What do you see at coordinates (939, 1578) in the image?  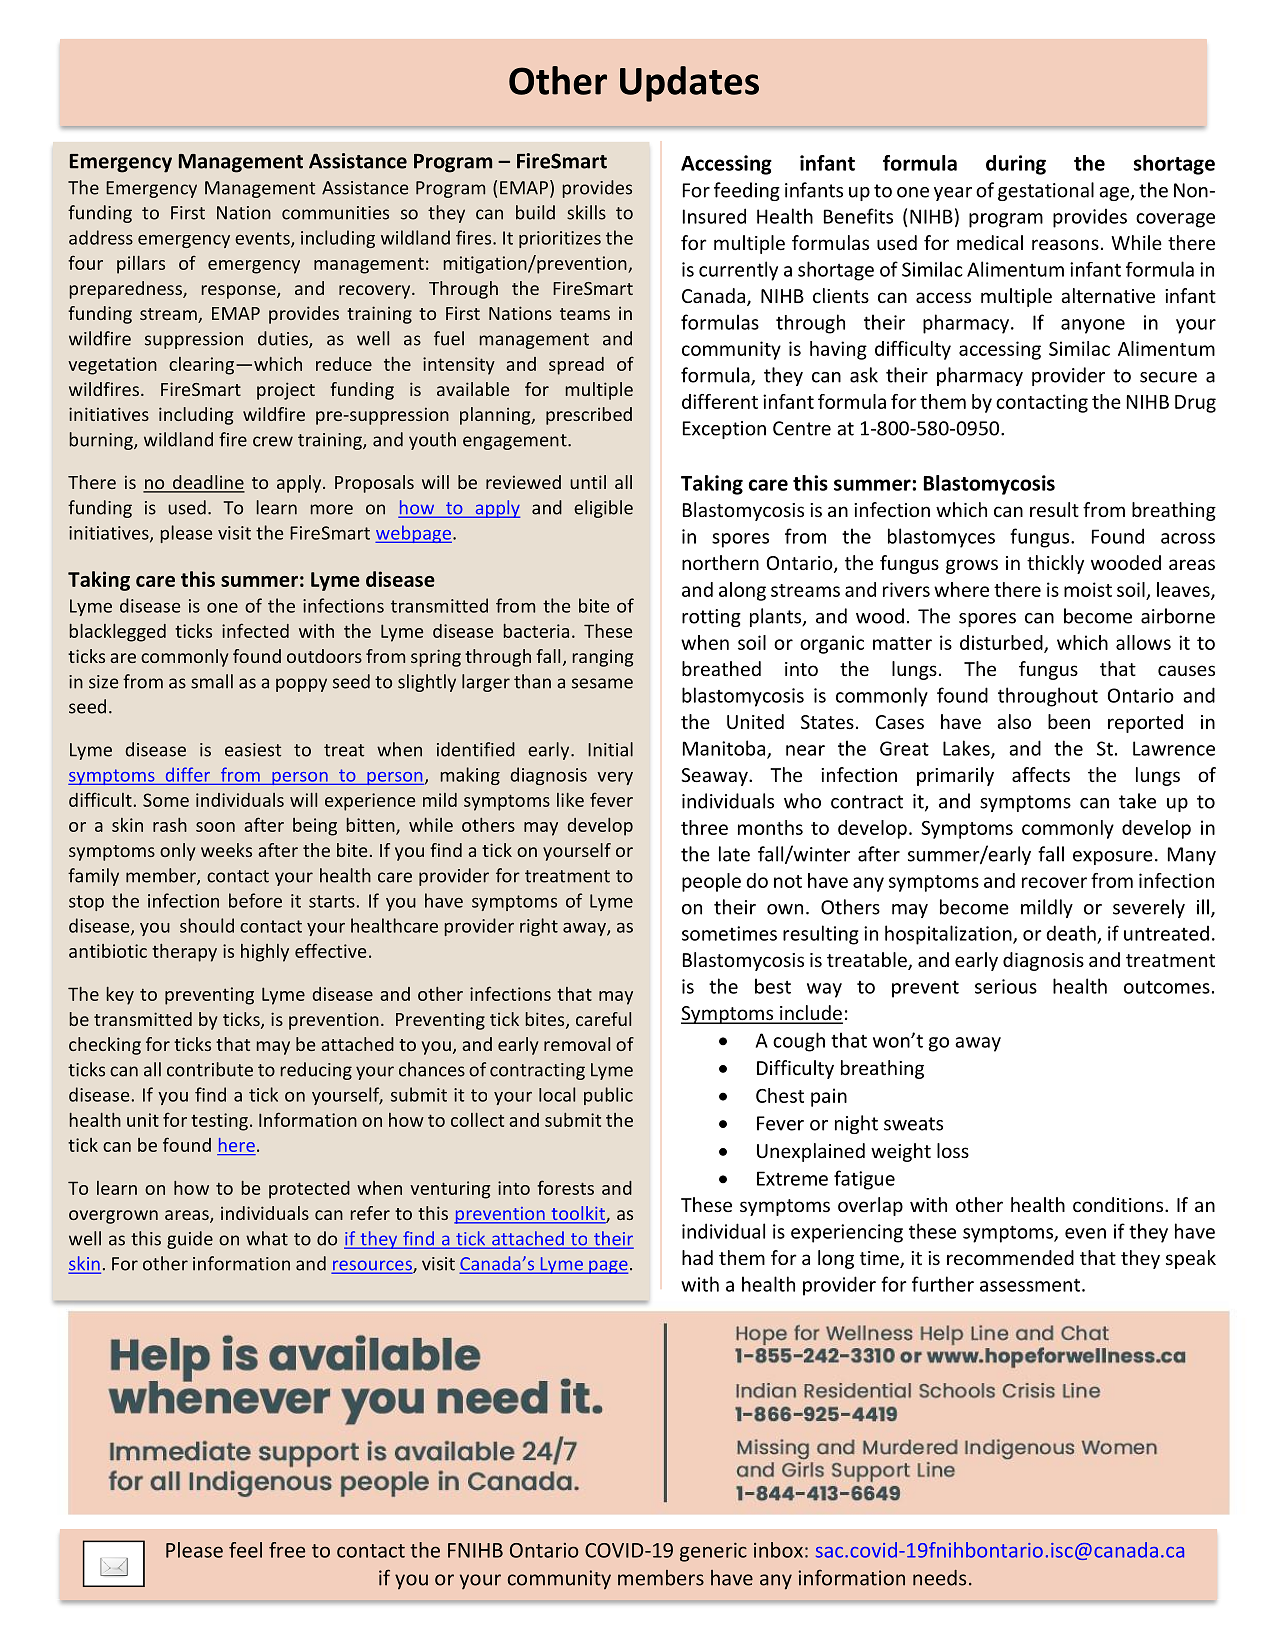 I see `needs` at bounding box center [939, 1578].
